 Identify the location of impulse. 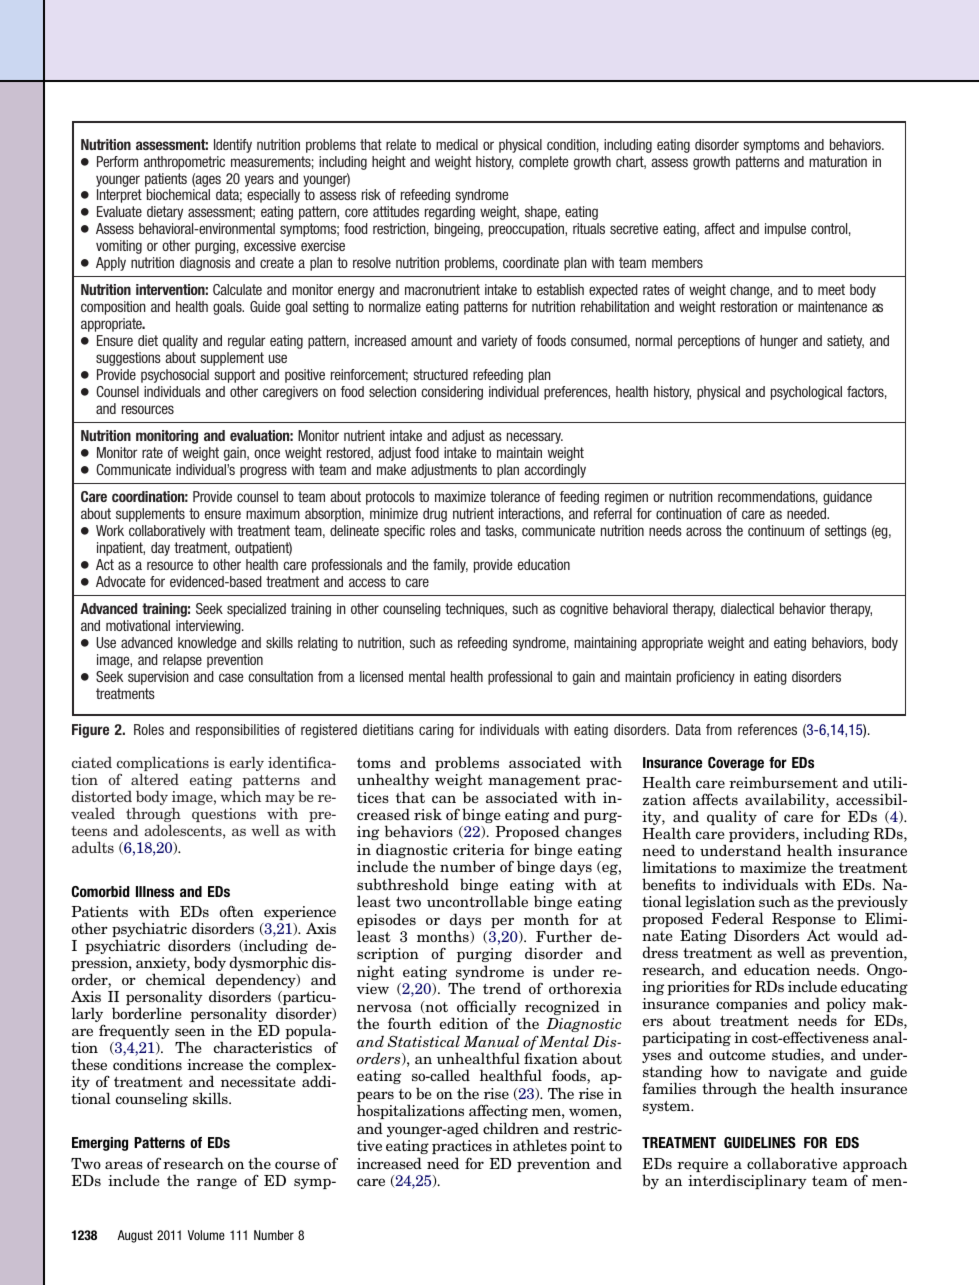
(785, 230).
